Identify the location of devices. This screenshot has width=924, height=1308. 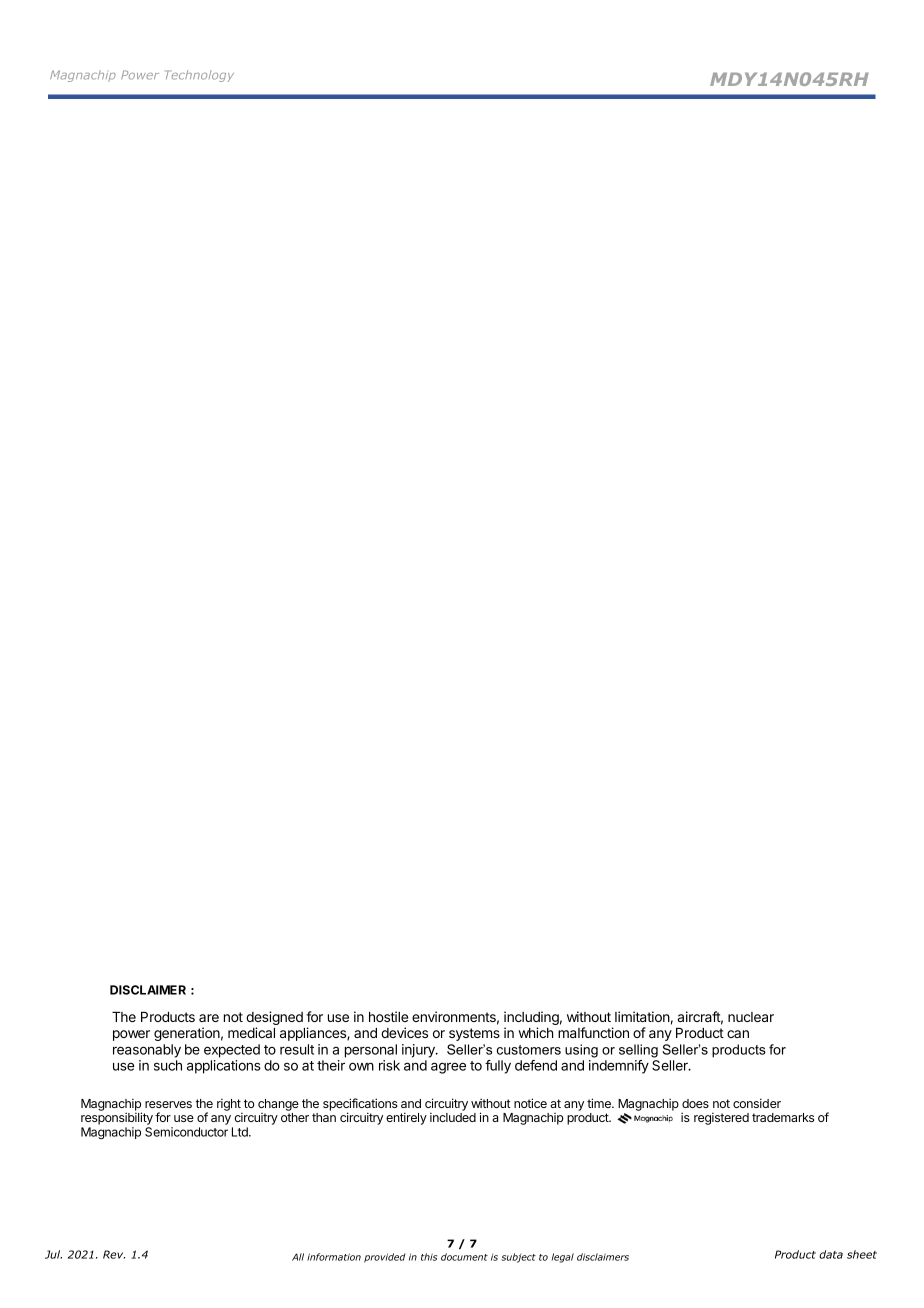
(404, 1032).
